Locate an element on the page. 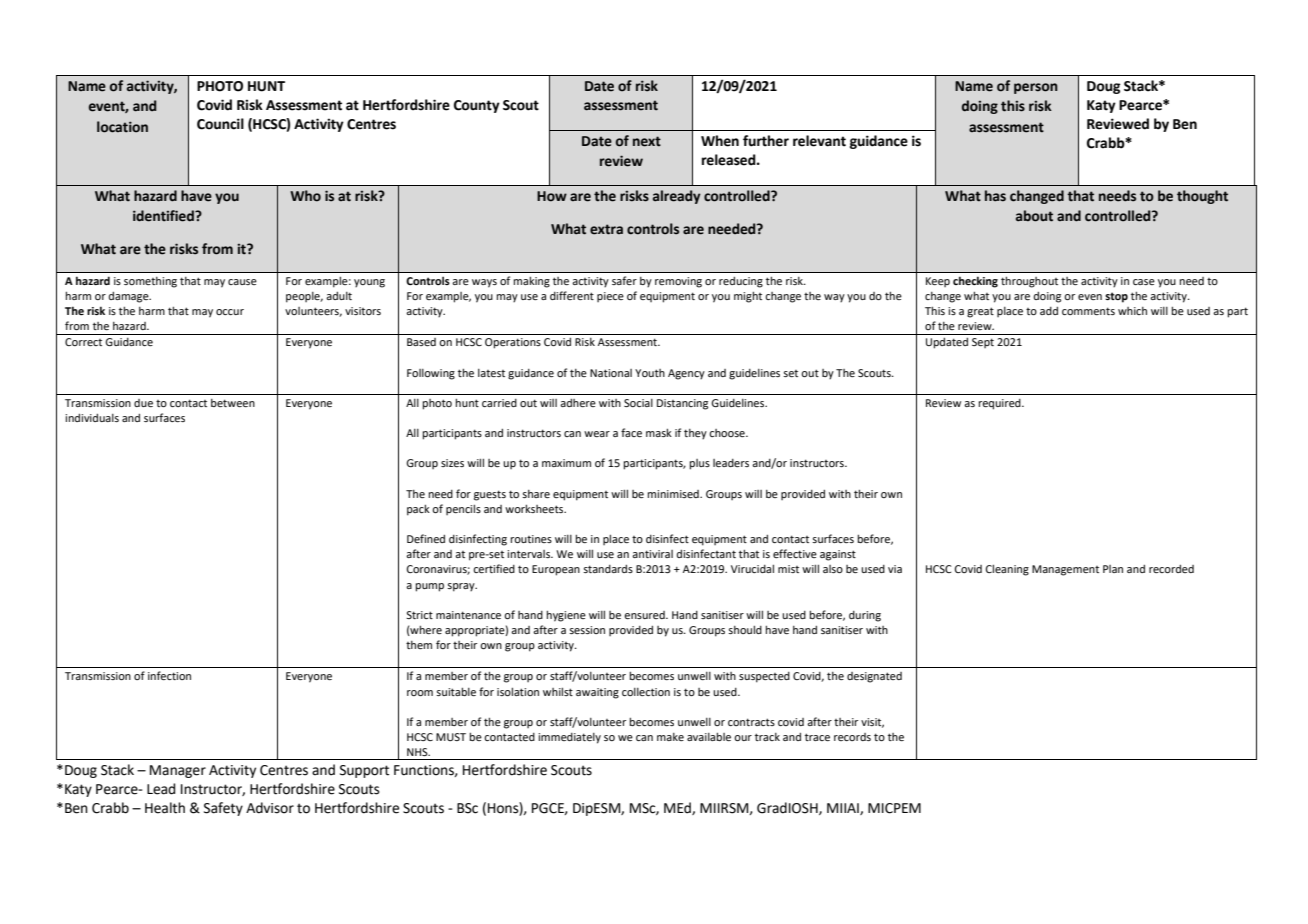 This document has width=1308, height=924. Council is located at coordinates (220, 124).
